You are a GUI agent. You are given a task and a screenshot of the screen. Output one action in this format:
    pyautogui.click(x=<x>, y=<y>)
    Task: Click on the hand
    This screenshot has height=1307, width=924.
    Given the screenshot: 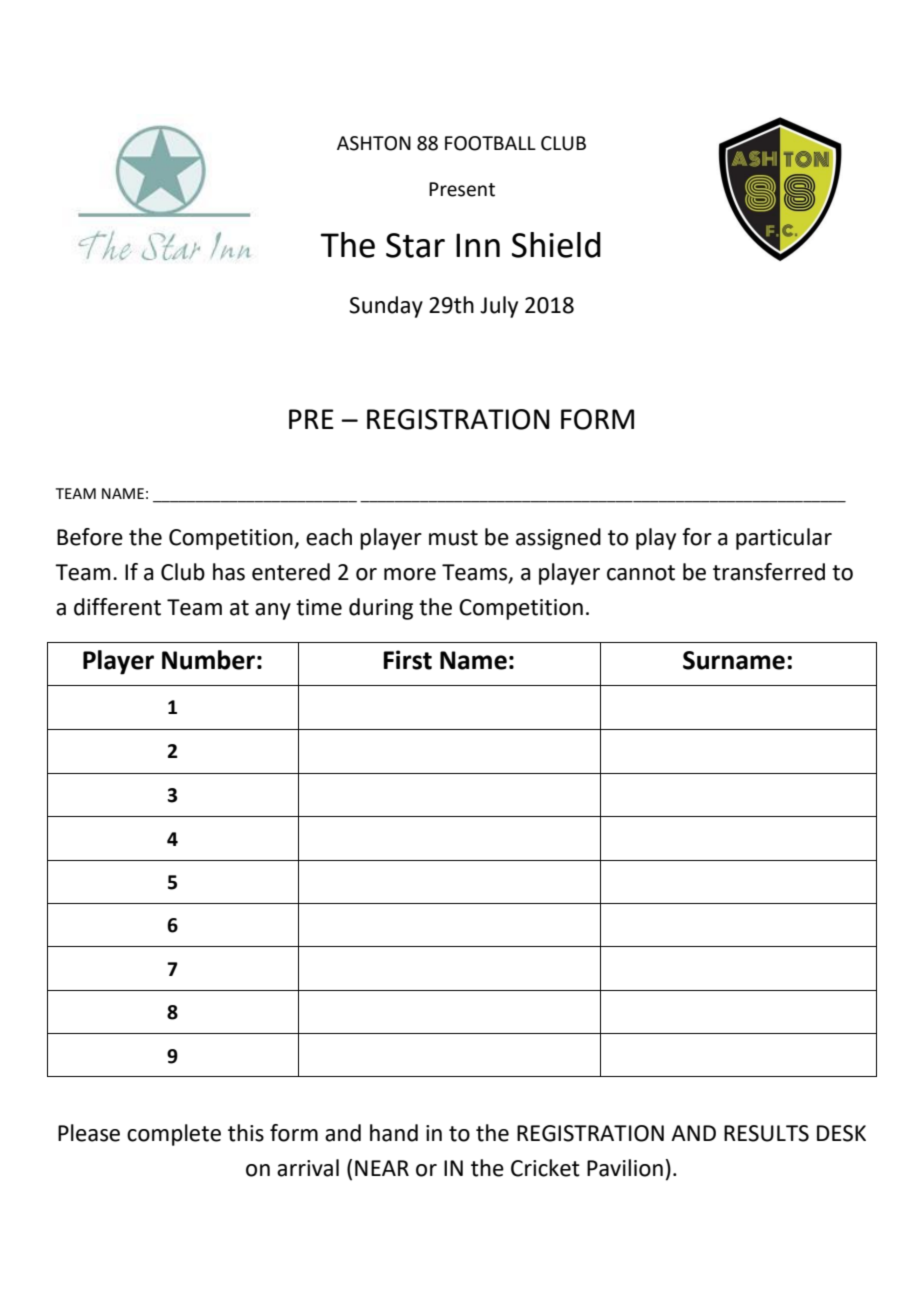 What is the action you would take?
    pyautogui.click(x=394, y=1133)
